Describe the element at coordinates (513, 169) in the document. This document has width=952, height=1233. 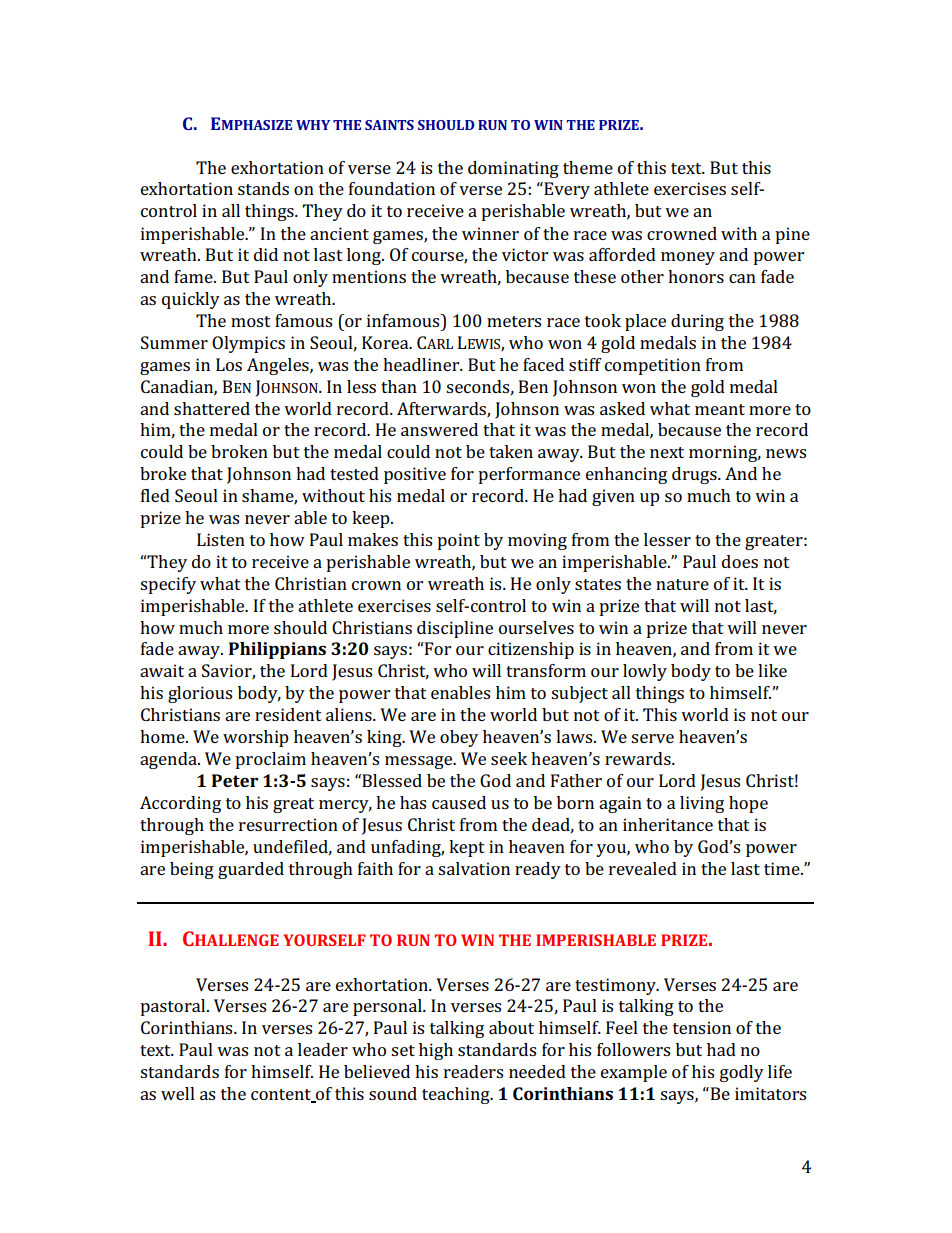
I see `dominating` at that location.
